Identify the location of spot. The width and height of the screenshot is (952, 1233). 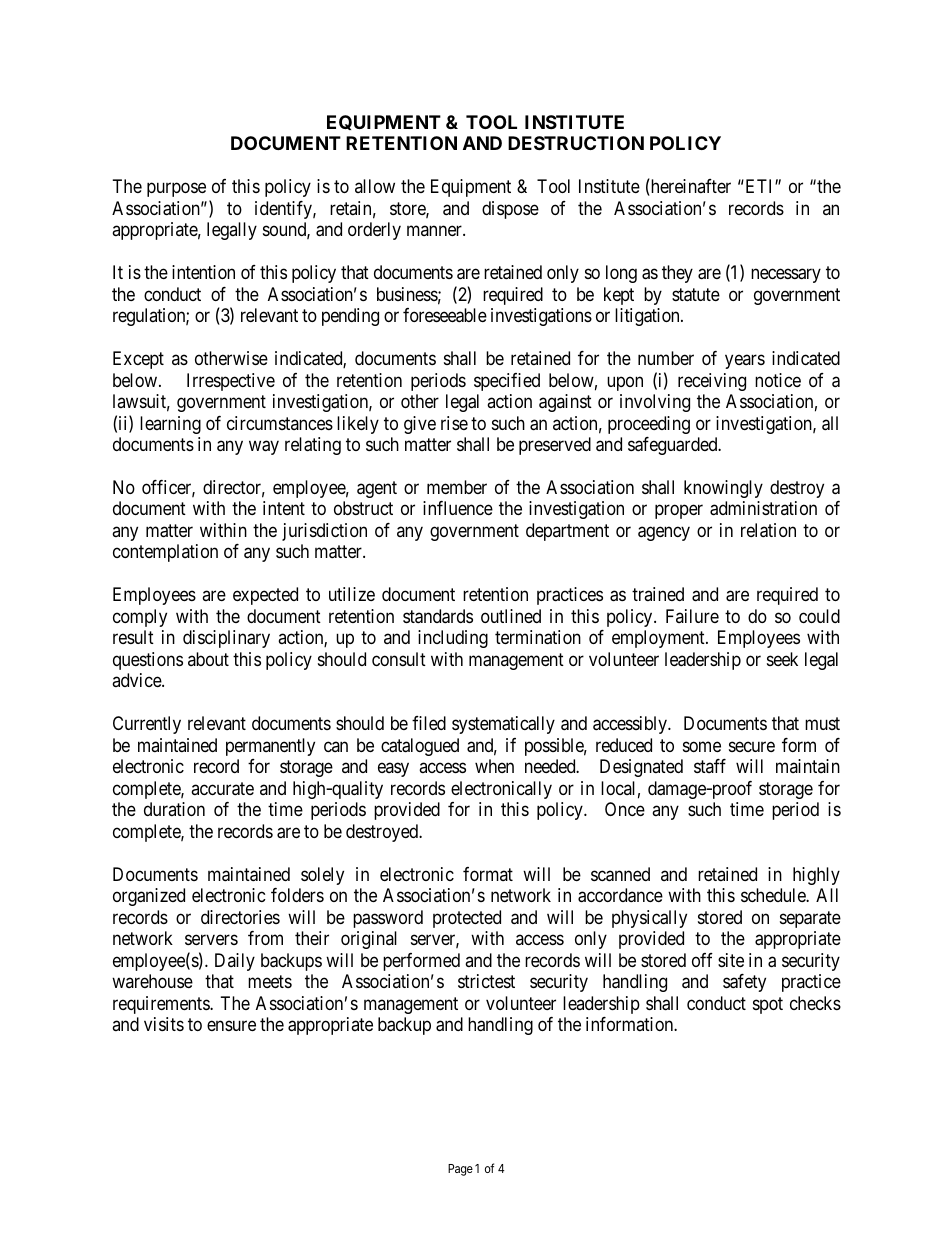
(768, 1005).
